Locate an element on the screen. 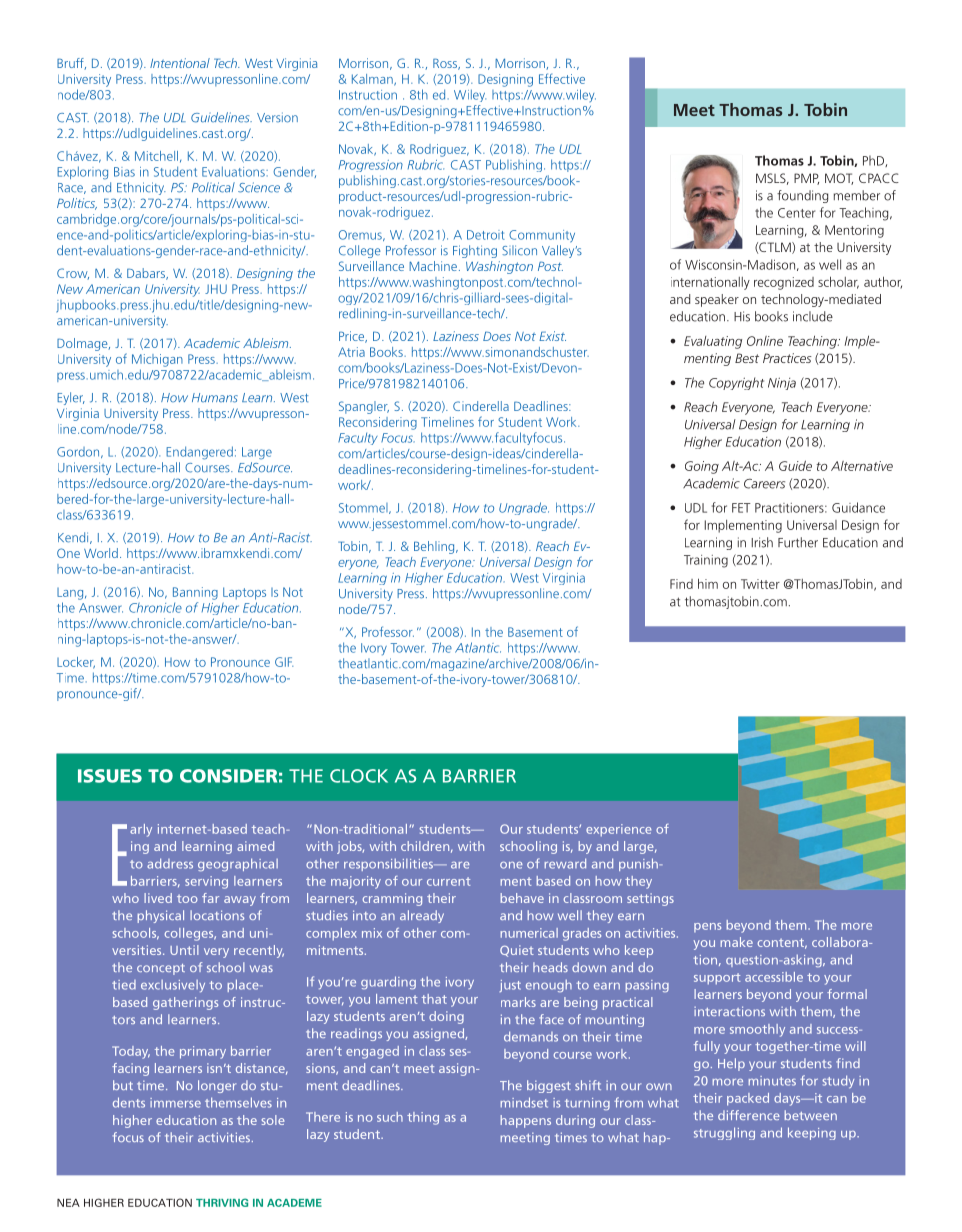 This screenshot has width=962, height=1232. Atria is located at coordinates (351, 352).
